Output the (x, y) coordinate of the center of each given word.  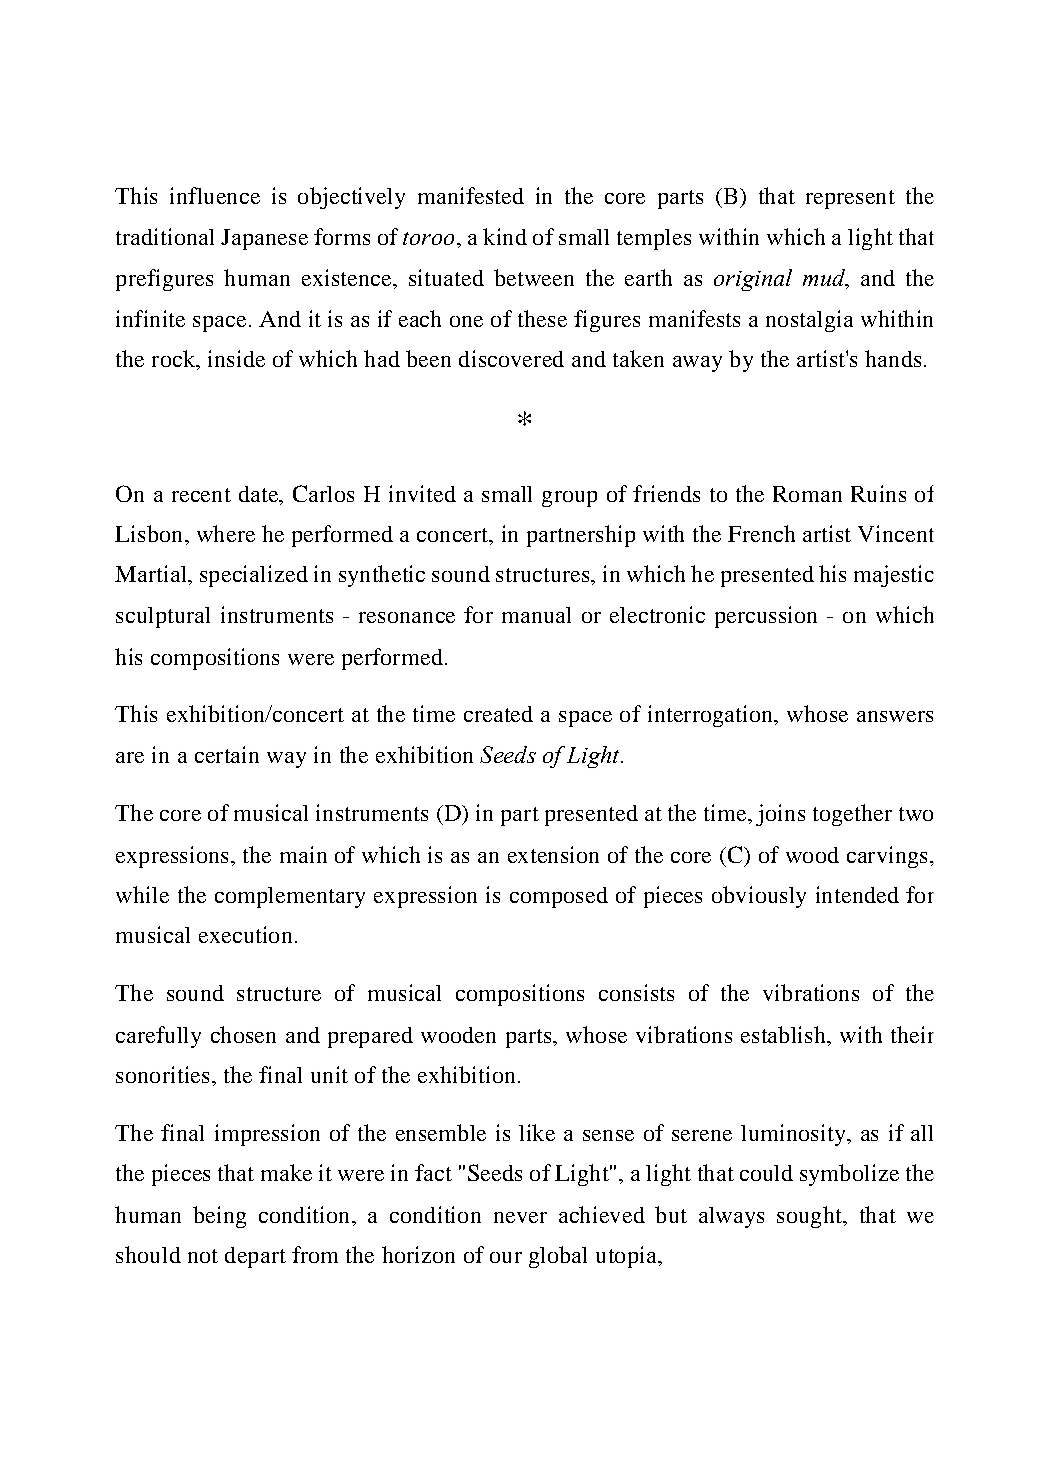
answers (895, 716)
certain (227, 754)
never (520, 1217)
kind (505, 236)
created (498, 714)
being (219, 1217)
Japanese (264, 239)
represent (850, 199)
